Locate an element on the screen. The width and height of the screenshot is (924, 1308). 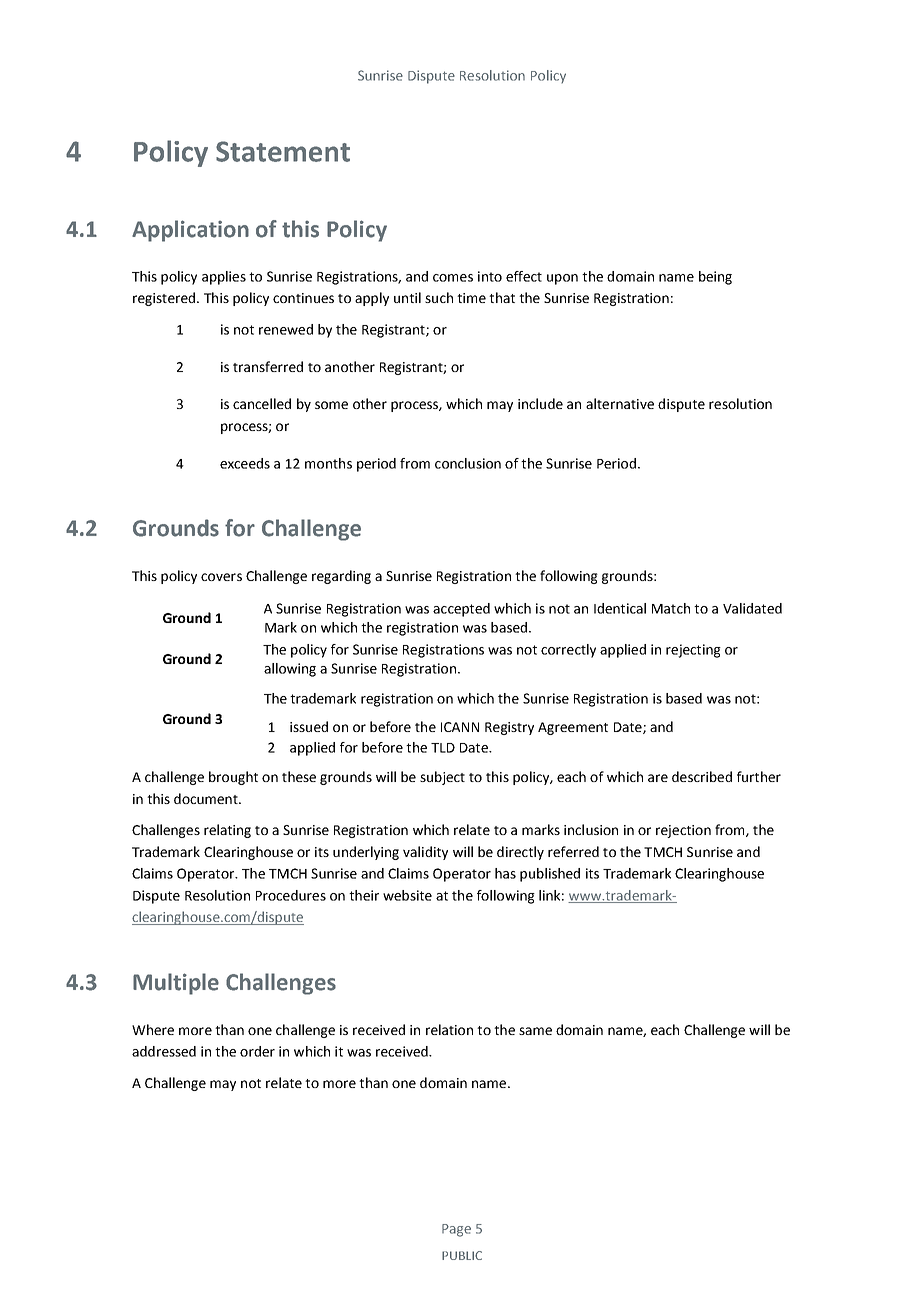
being is located at coordinates (715, 278).
